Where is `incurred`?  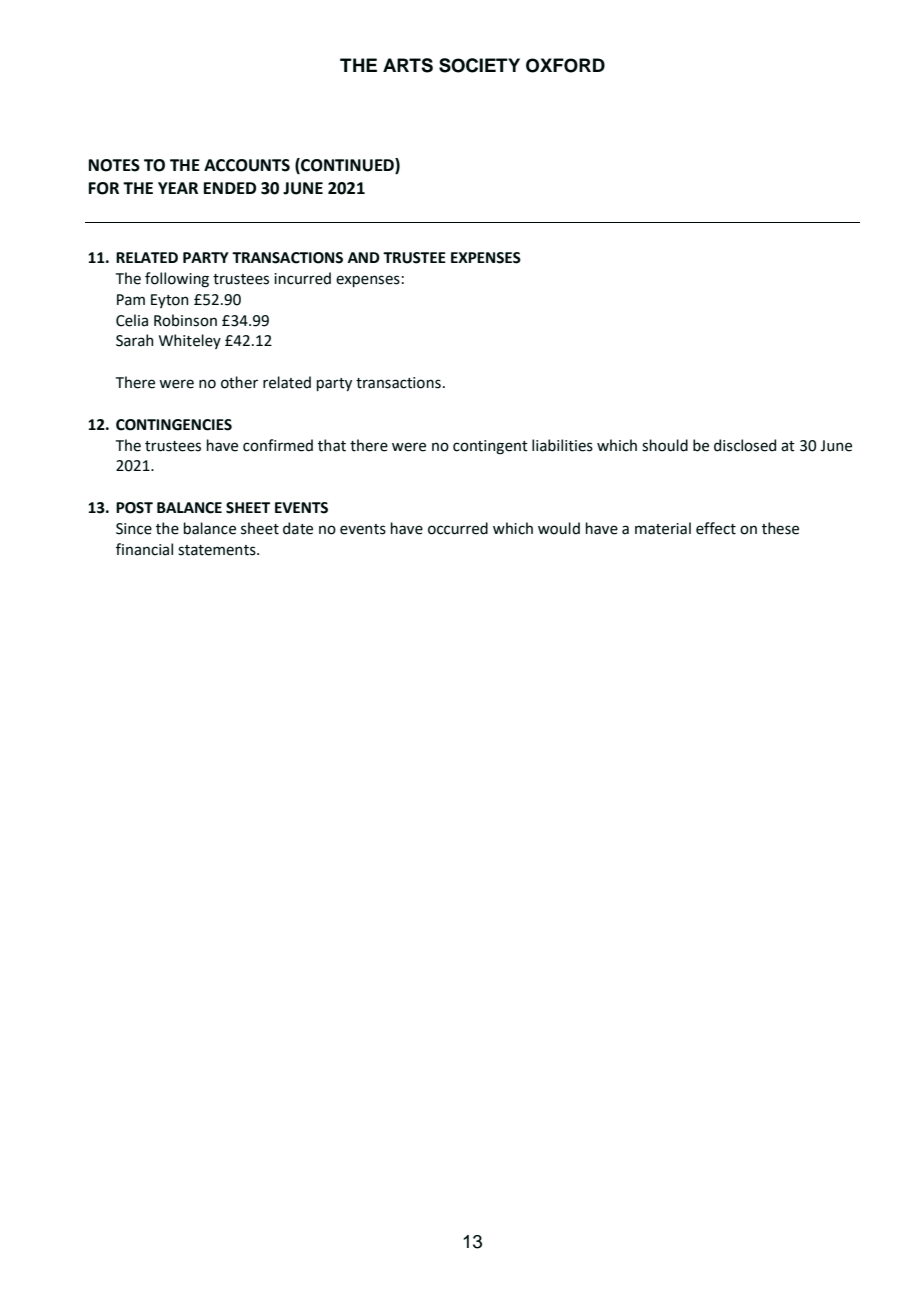 incurred is located at coordinates (302, 278).
